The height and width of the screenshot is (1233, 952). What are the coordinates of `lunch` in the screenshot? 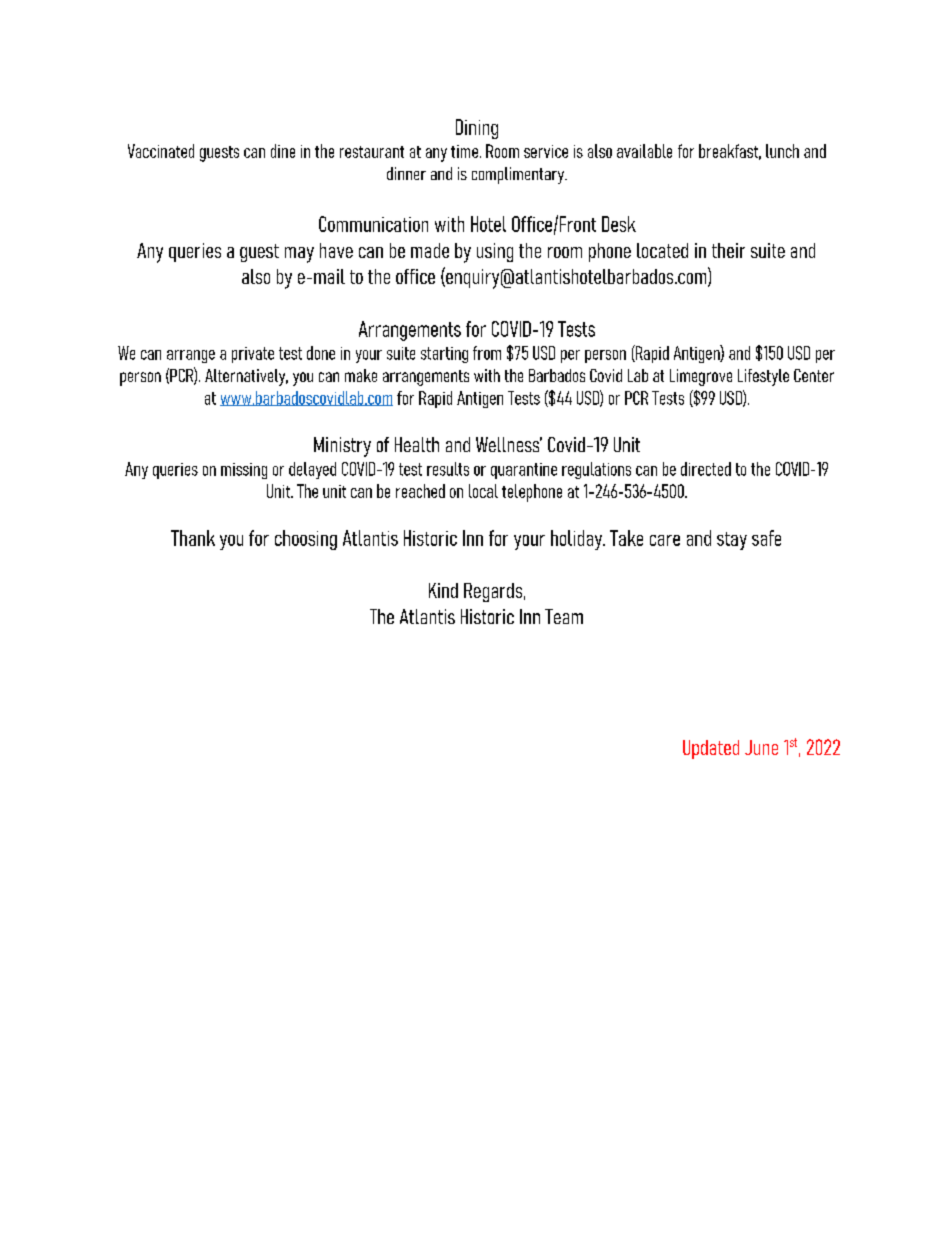 It's located at (782, 151).
